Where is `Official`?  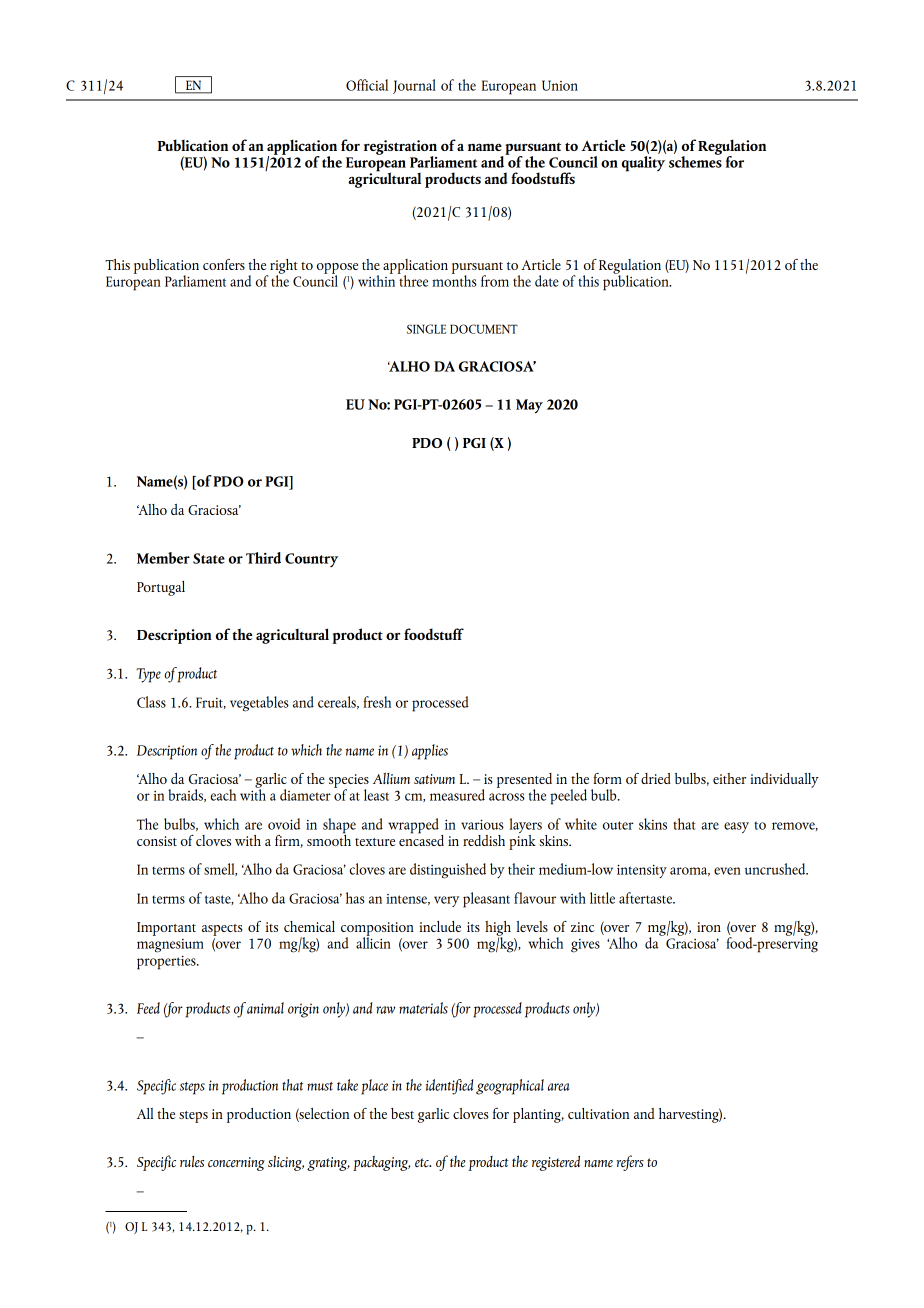 Official is located at coordinates (367, 85).
